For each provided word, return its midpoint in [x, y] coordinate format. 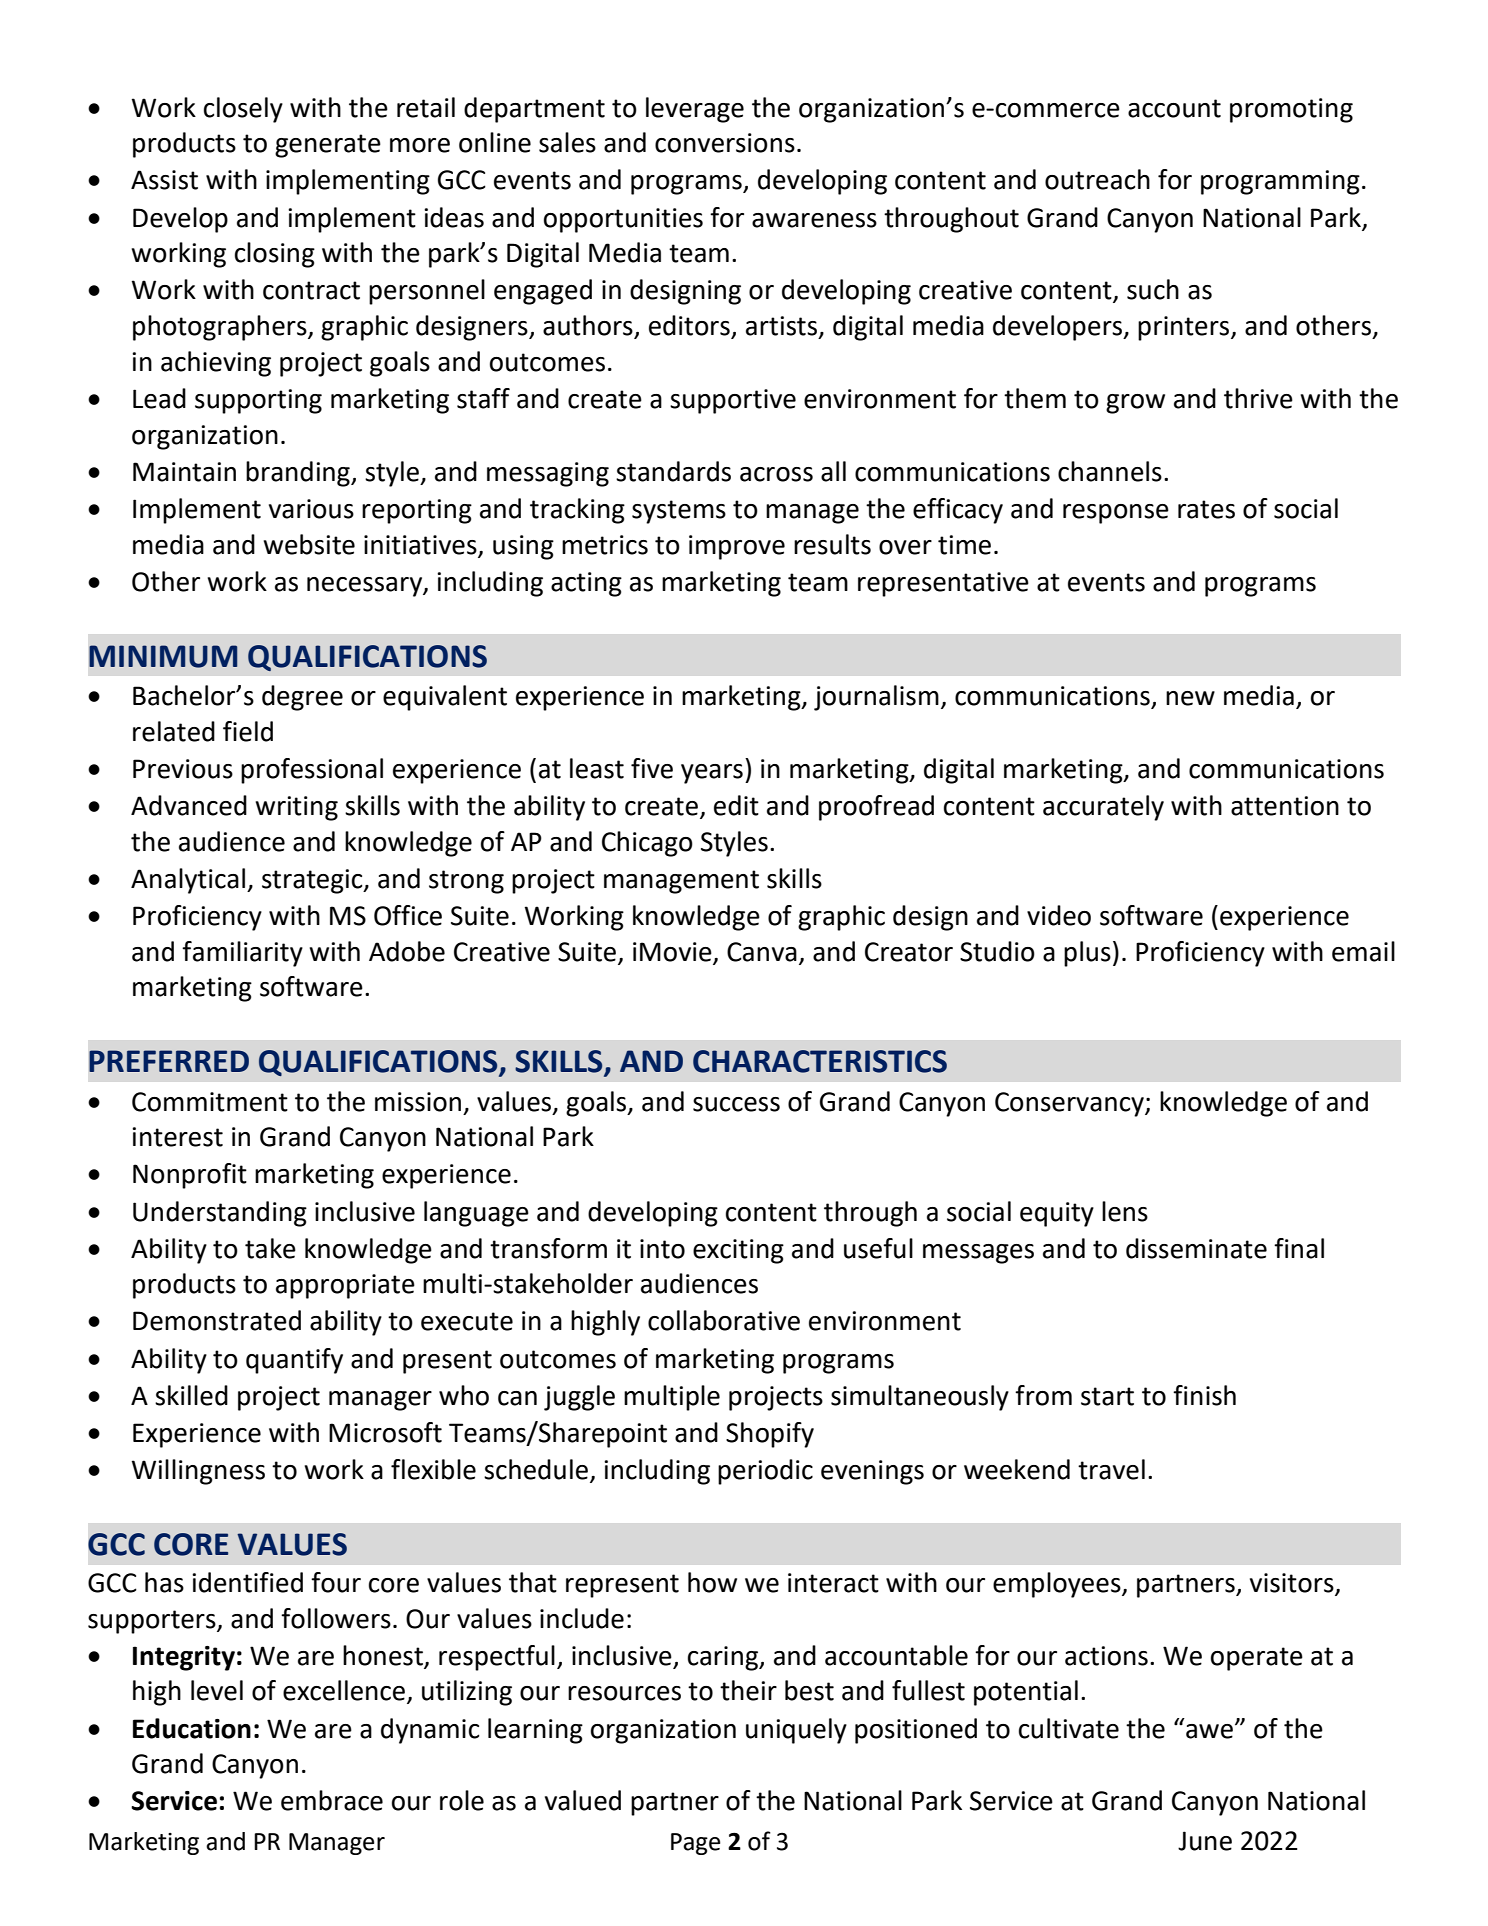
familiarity [242, 954]
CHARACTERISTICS [820, 1061]
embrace [332, 1800]
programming [1280, 182]
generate [328, 146]
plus [1087, 954]
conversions [725, 143]
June [1205, 1841]
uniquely [796, 1731]
